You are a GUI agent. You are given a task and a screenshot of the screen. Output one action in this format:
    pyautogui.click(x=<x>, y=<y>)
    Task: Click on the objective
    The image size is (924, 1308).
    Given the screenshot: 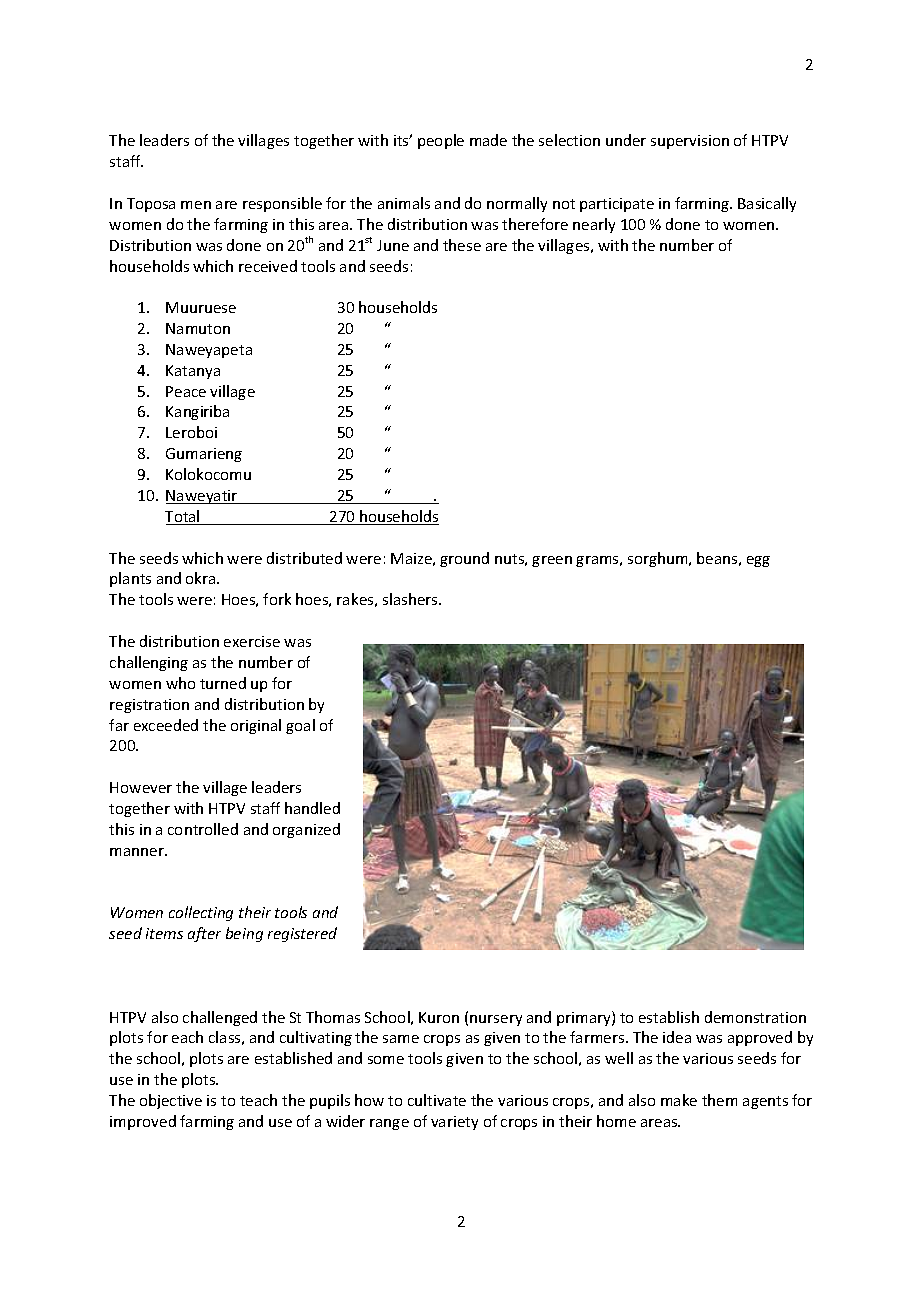 What is the action you would take?
    pyautogui.click(x=171, y=1101)
